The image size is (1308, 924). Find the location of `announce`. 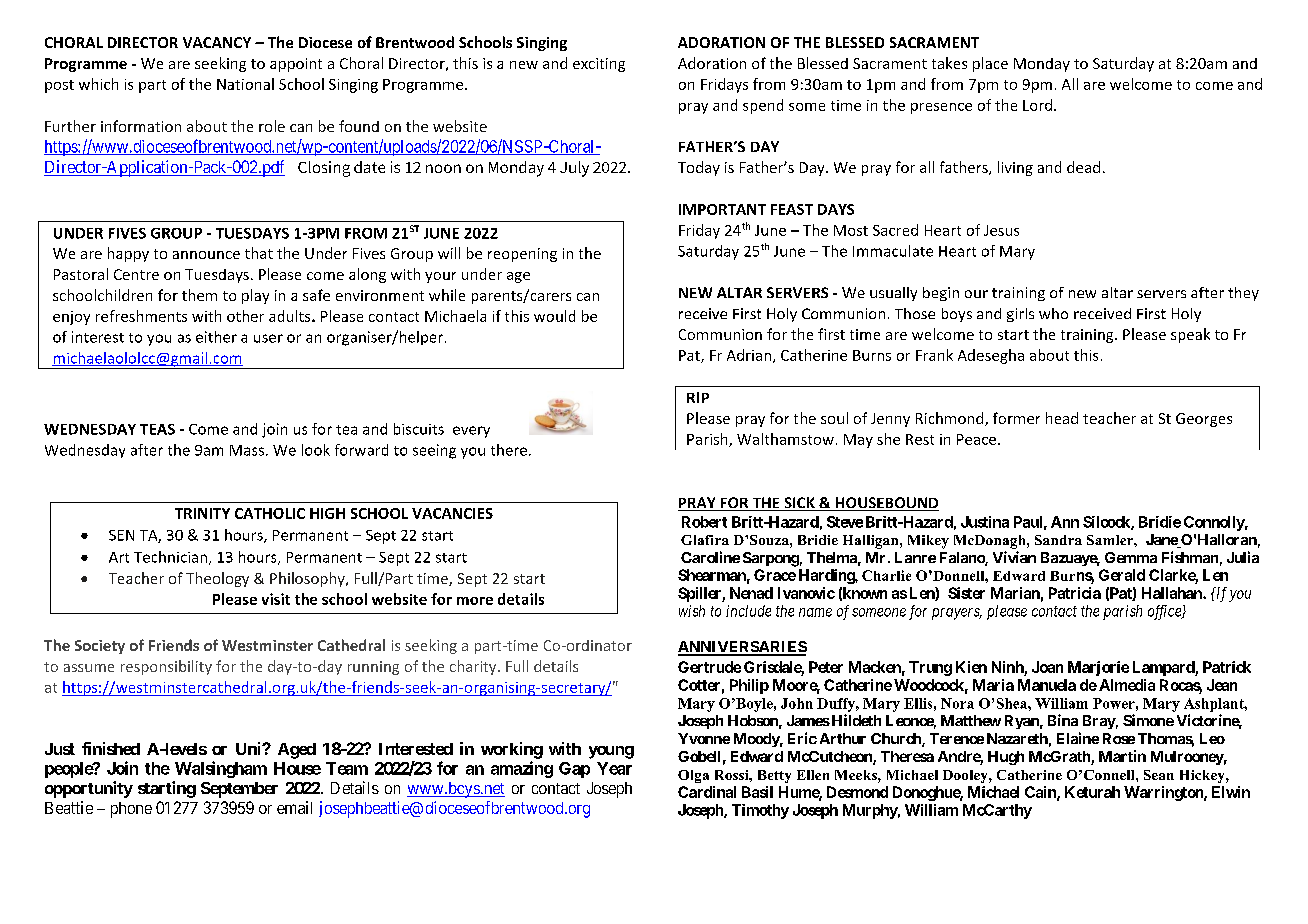

announce is located at coordinates (206, 255).
